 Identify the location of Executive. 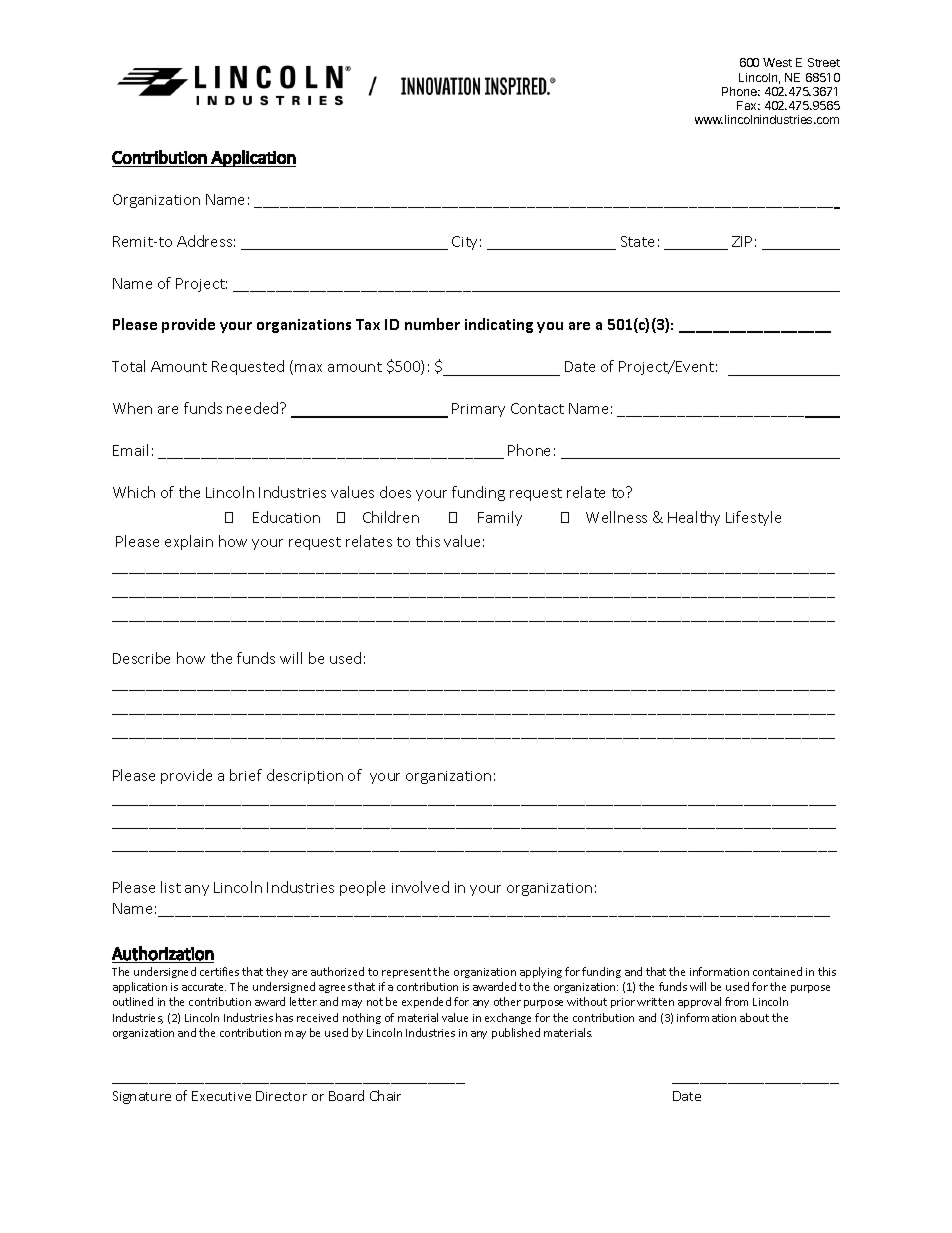
(221, 1096).
